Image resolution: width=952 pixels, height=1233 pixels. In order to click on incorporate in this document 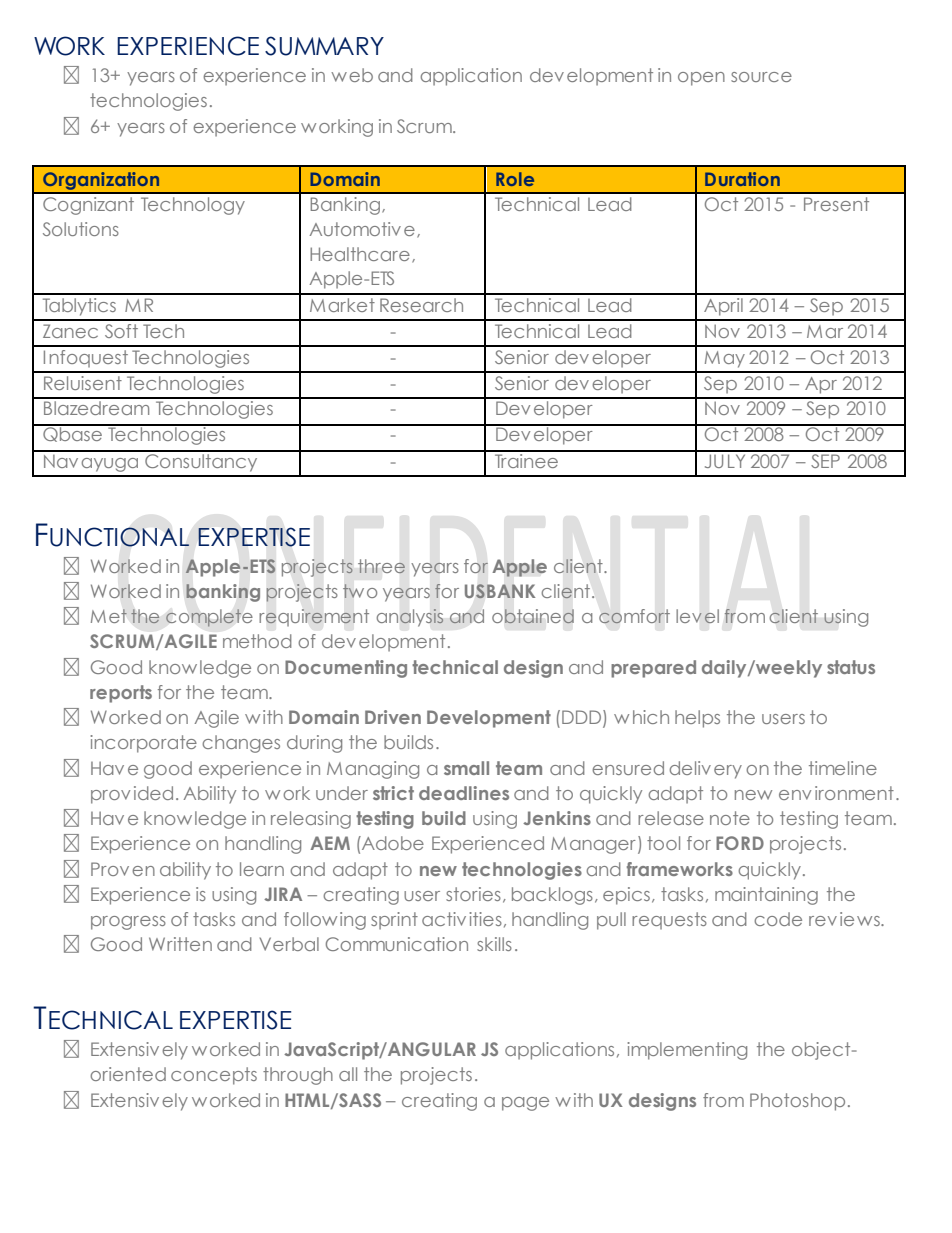, I will do `click(144, 744)`.
